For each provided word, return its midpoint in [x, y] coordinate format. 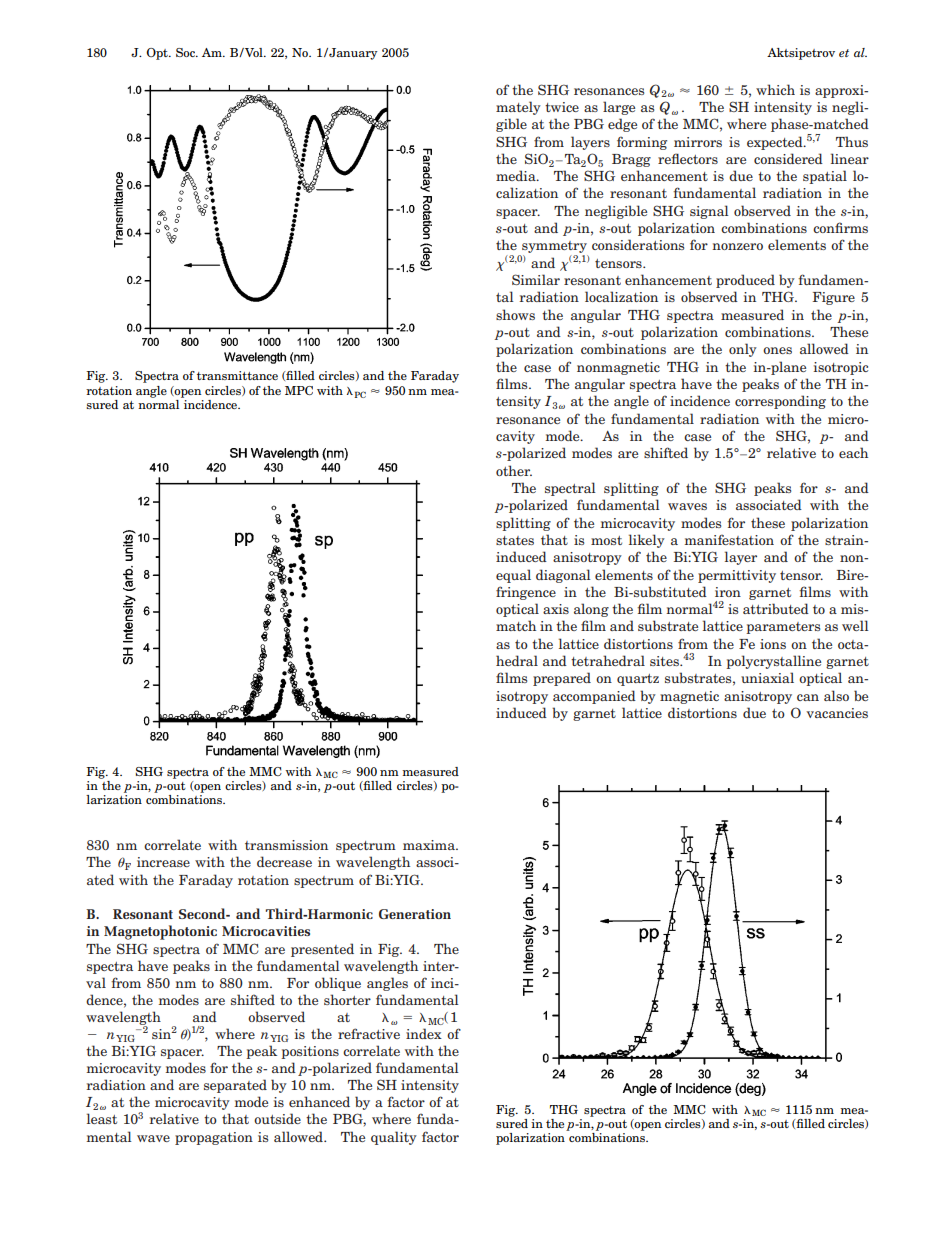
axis [556, 609]
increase [163, 862]
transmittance [237, 375]
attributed [776, 608]
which [775, 89]
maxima [430, 845]
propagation [214, 1138]
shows [515, 314]
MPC [299, 390]
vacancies [837, 713]
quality [394, 1138]
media [517, 175]
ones [777, 350]
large [619, 108]
